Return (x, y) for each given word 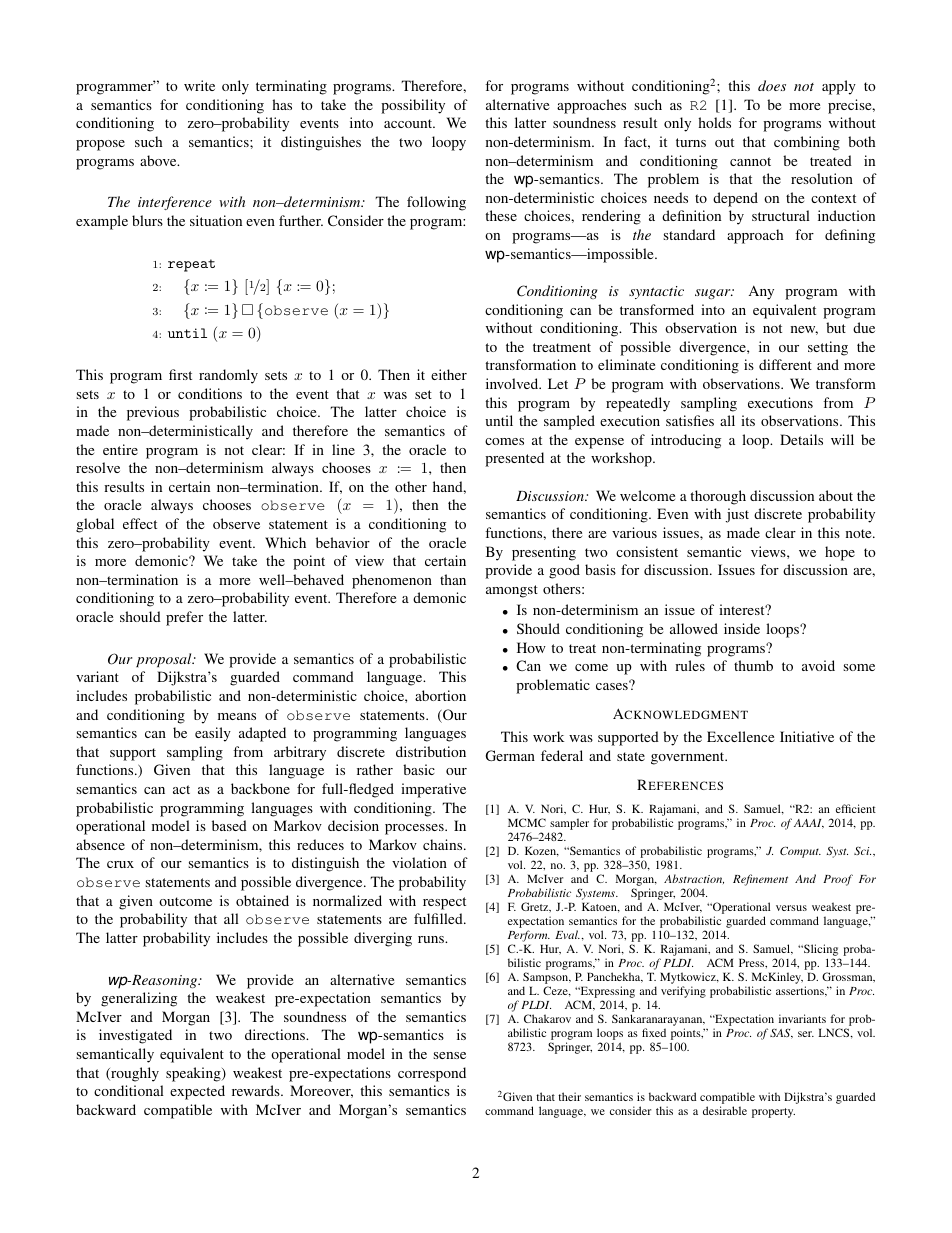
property (773, 1113)
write (199, 85)
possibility (413, 106)
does (772, 85)
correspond (432, 1074)
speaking (194, 1074)
